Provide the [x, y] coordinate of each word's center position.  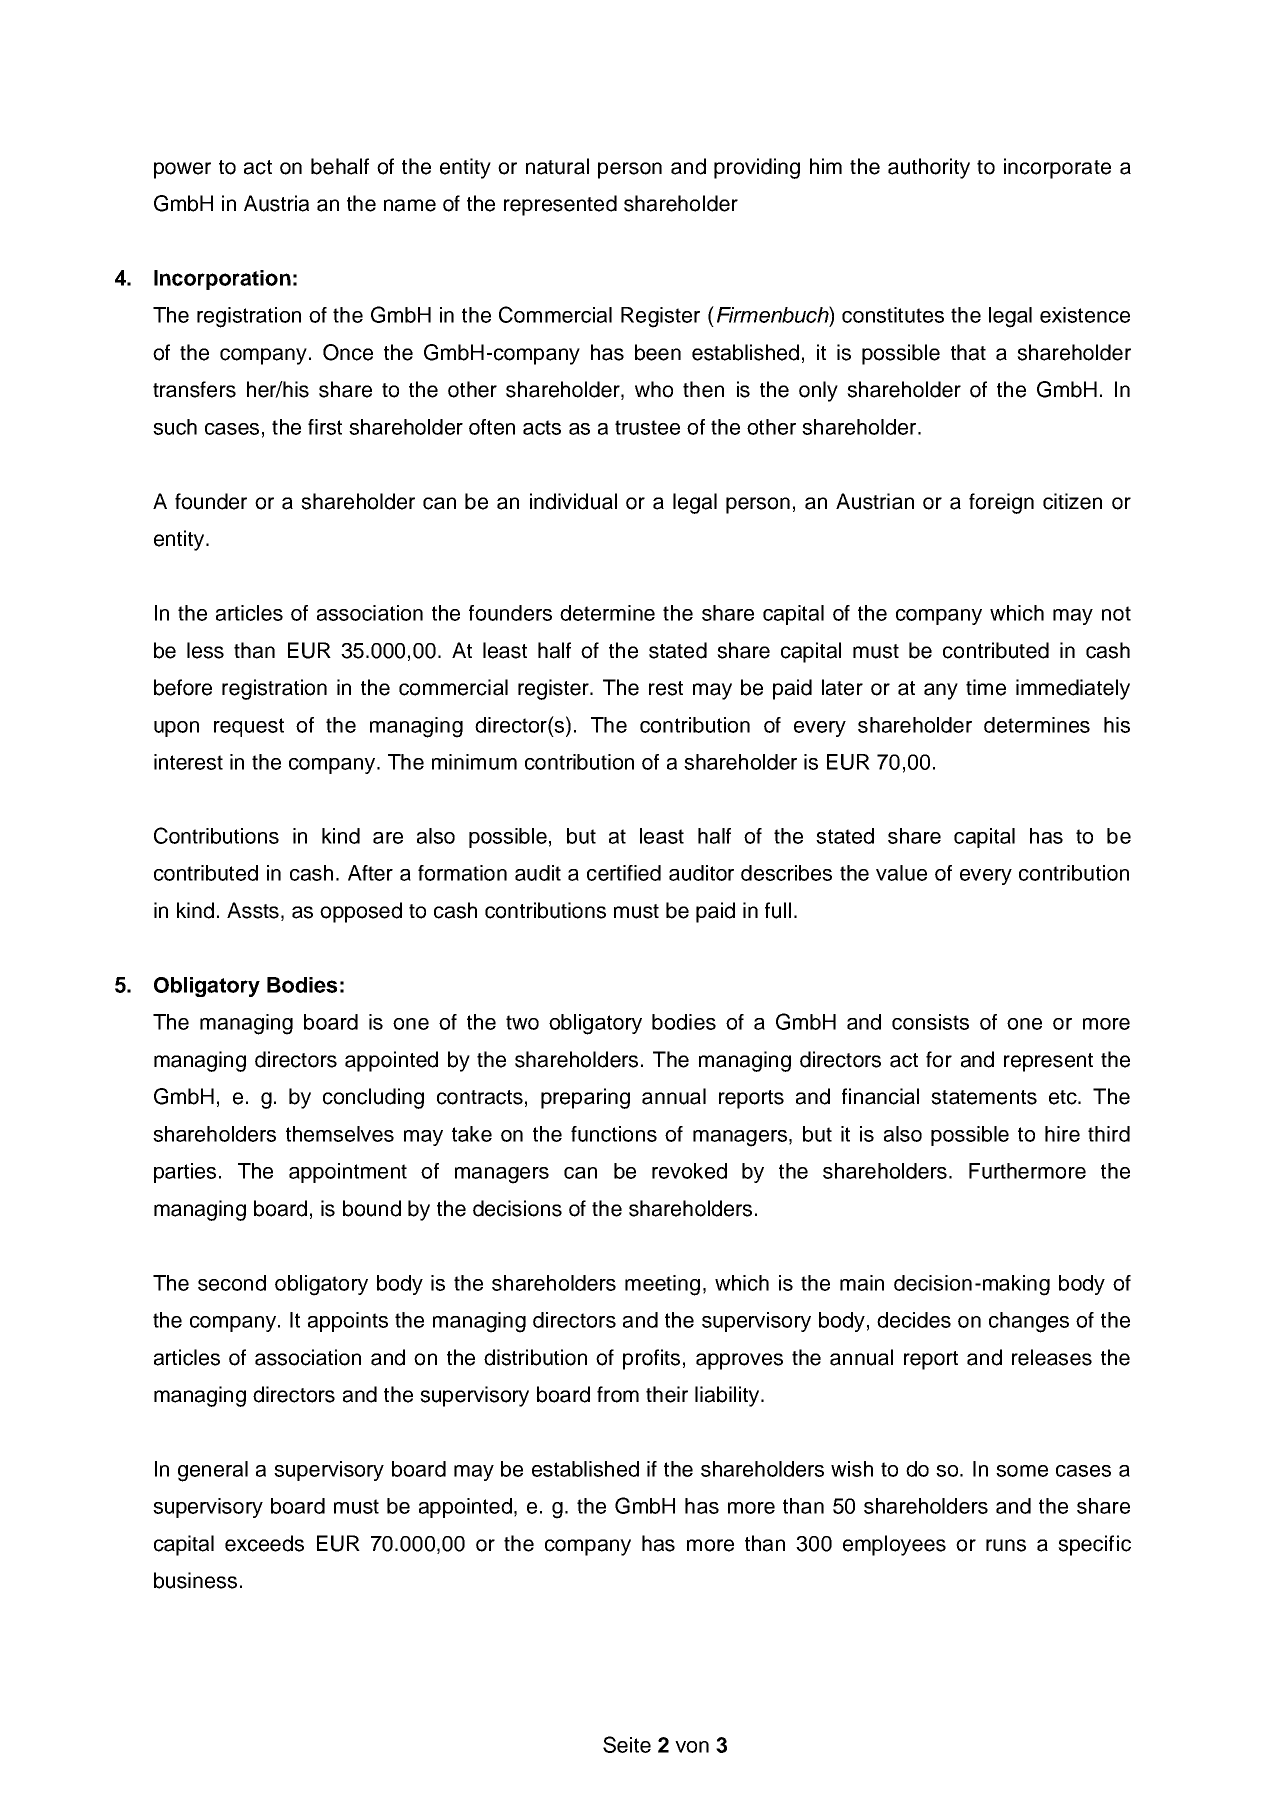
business [195, 1580]
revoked [689, 1171]
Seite [627, 1744]
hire [1062, 1134]
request [249, 727]
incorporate [1057, 168]
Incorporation [222, 280]
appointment [348, 1173]
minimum [474, 762]
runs [1006, 1545]
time [986, 687]
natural [557, 166]
